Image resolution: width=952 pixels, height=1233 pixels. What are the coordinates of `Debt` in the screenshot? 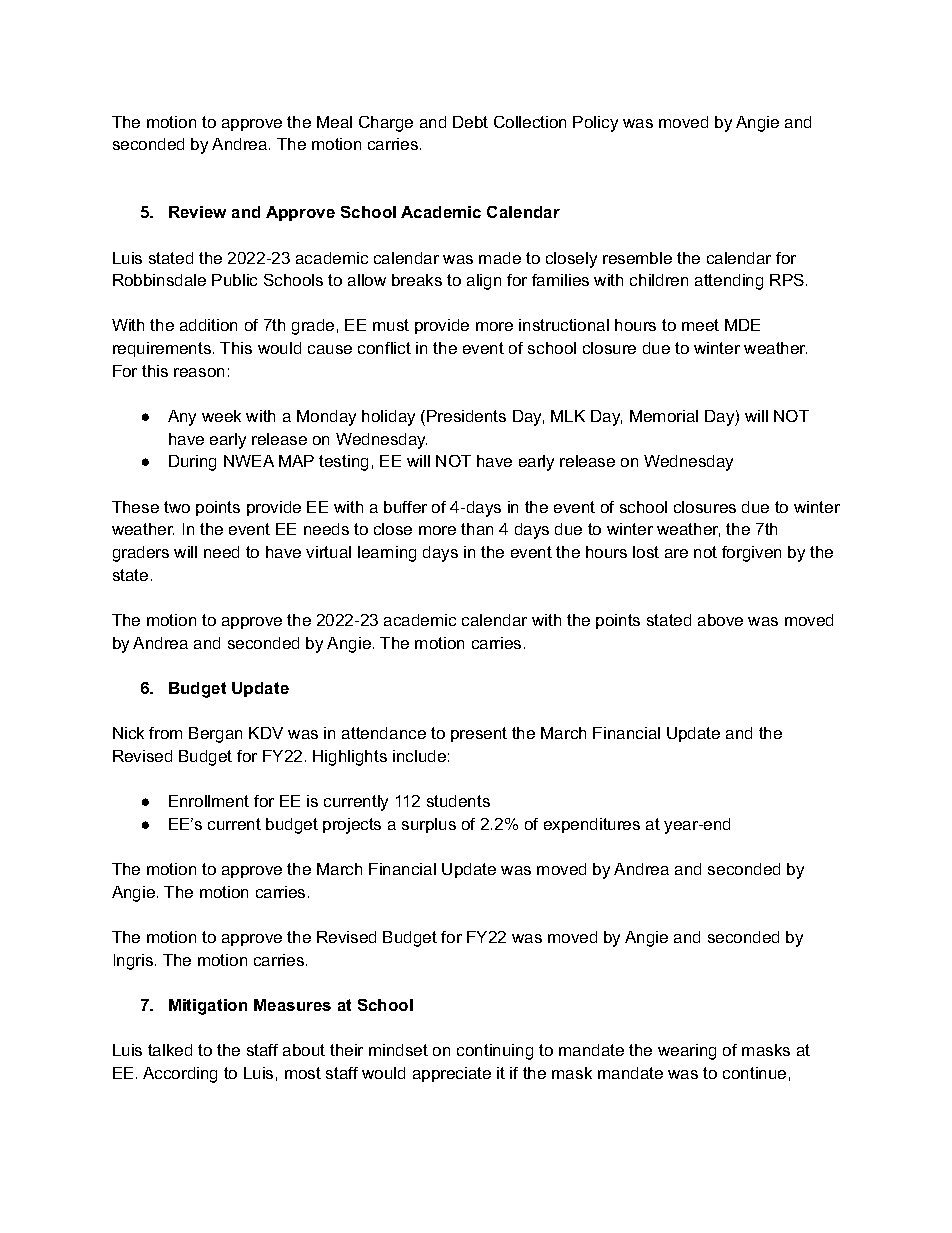 It's located at (470, 122).
